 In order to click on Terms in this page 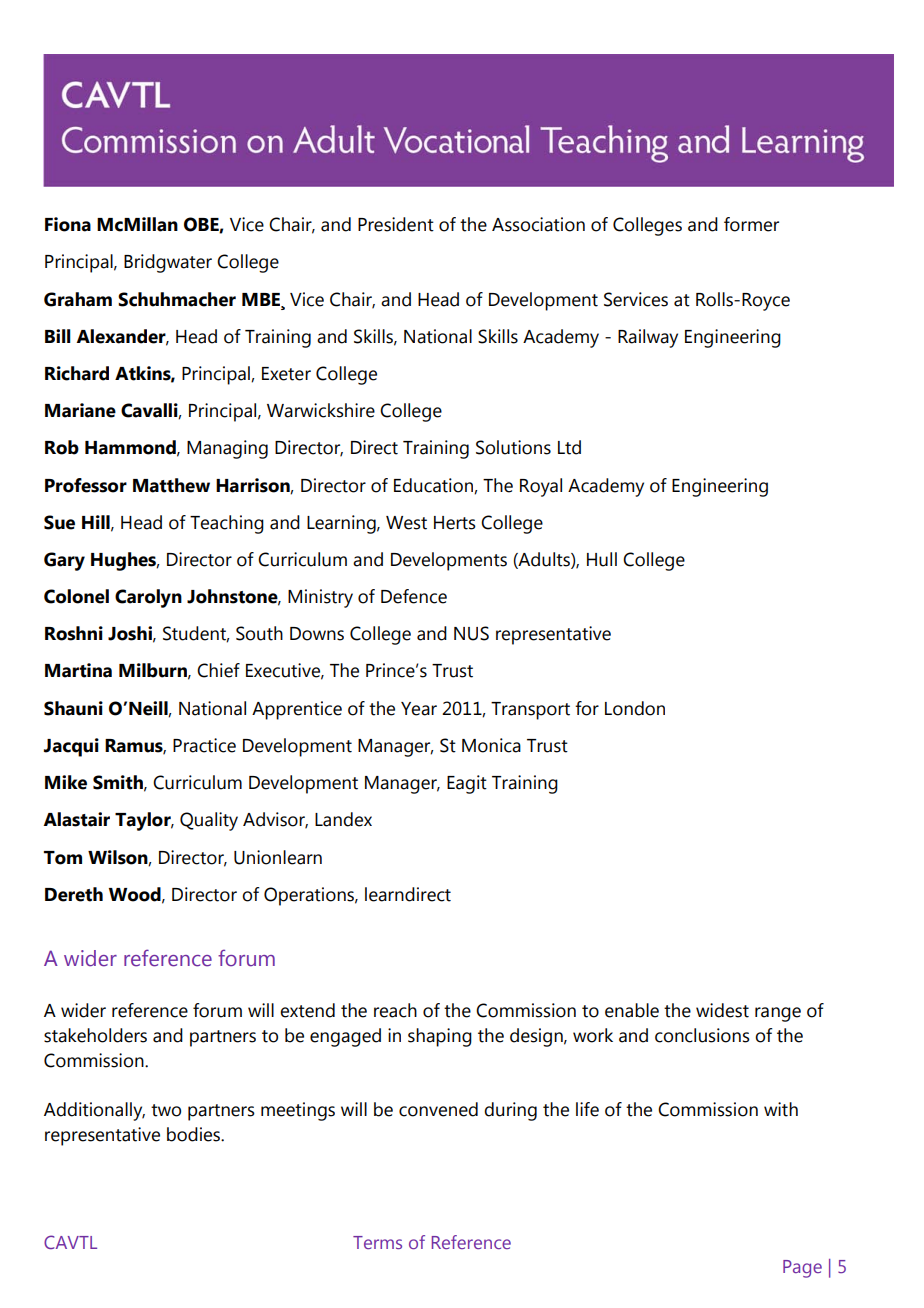, I will do `click(377, 1242)`.
